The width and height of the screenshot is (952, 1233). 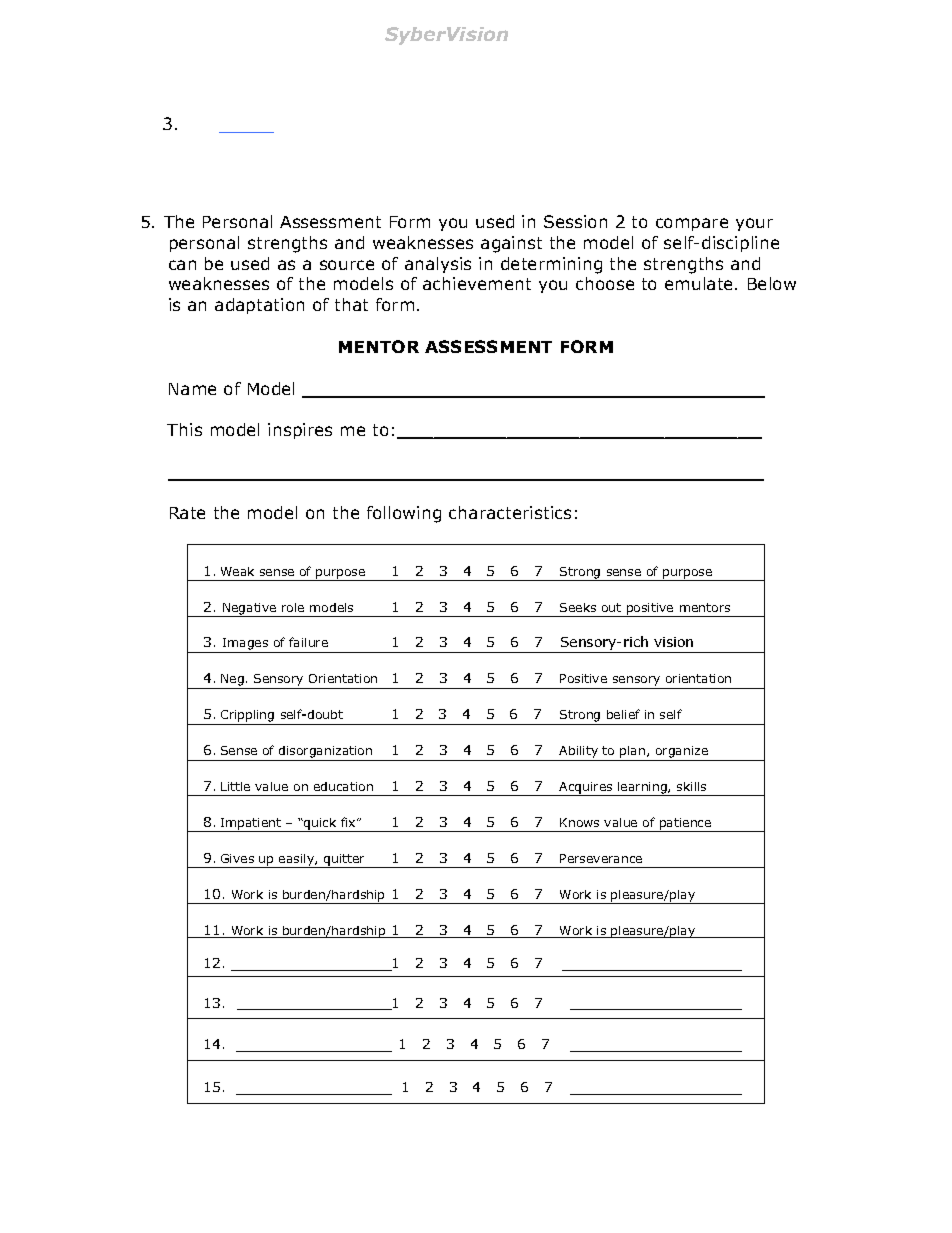 What do you see at coordinates (182, 265) in the screenshot?
I see `can` at bounding box center [182, 265].
